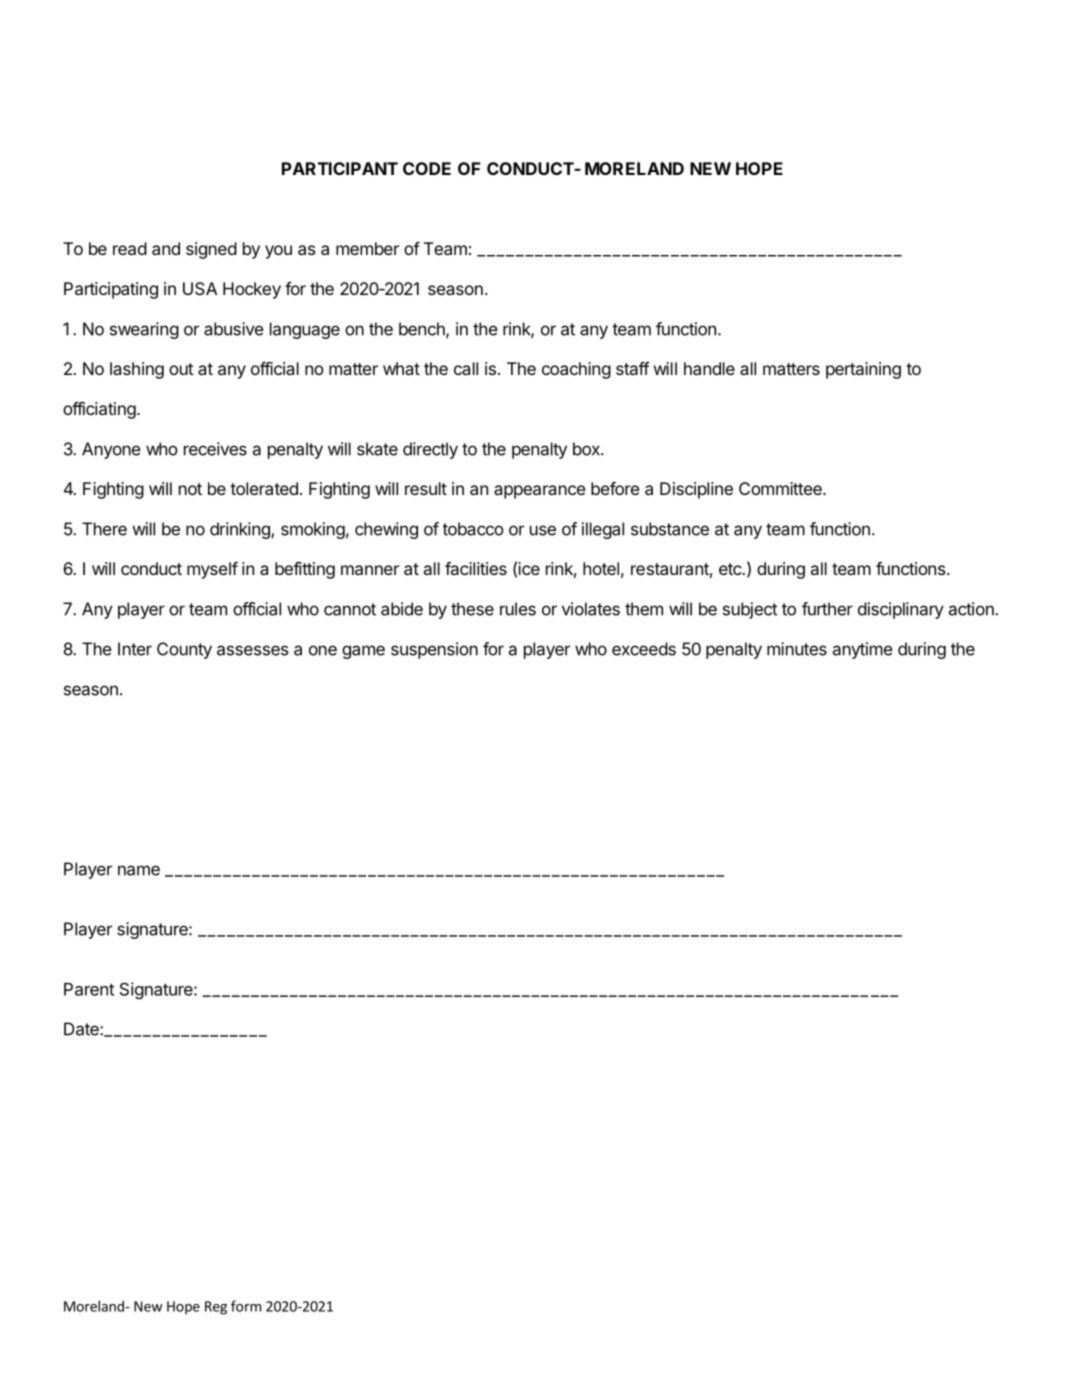  What do you see at coordinates (212, 570) in the document?
I see `myself` at bounding box center [212, 570].
